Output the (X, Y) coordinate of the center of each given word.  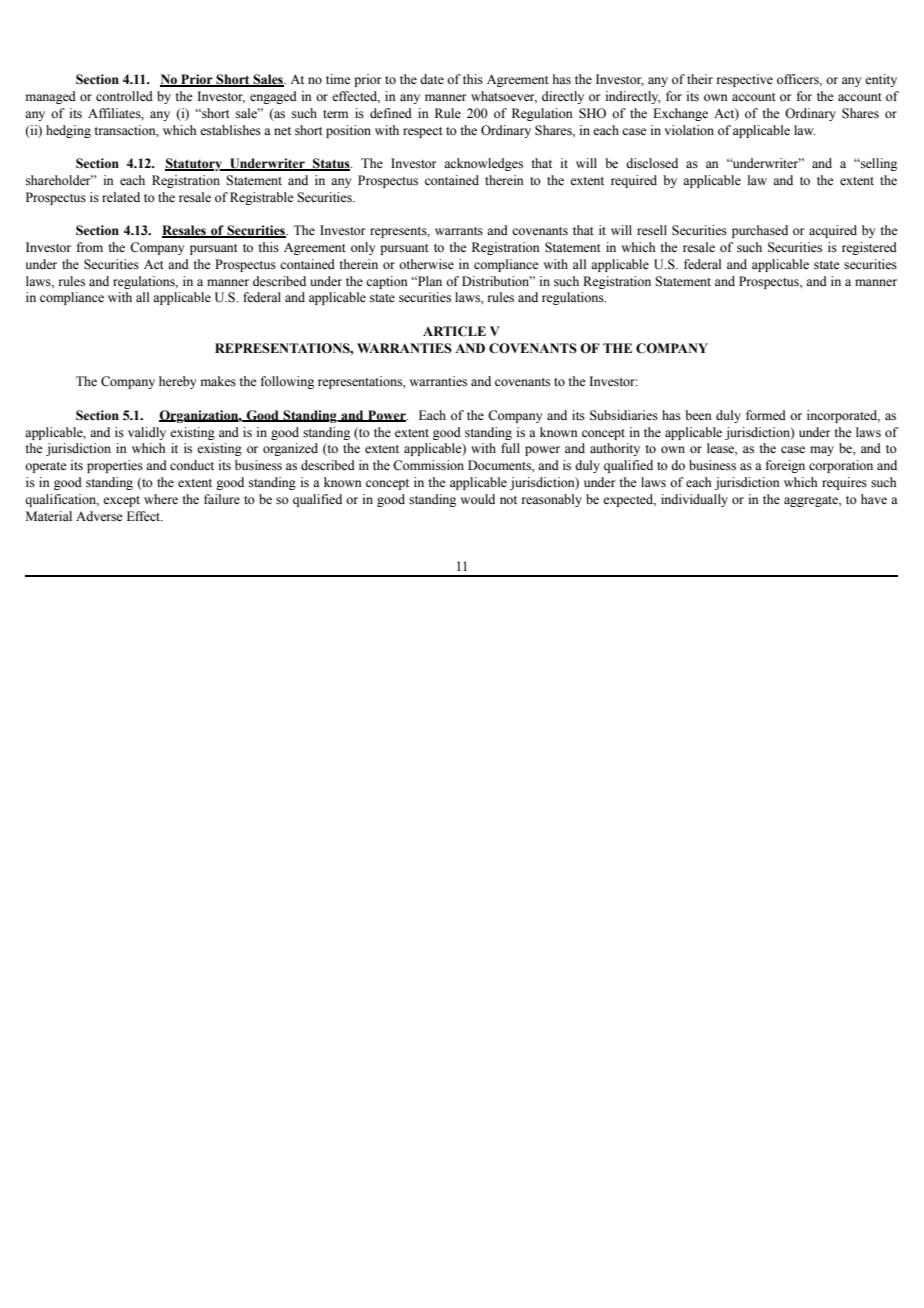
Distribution (497, 281)
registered (869, 248)
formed (766, 415)
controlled (124, 96)
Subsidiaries (624, 415)
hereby (177, 382)
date (432, 79)
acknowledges (483, 164)
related (121, 197)
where (161, 499)
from (90, 247)
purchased (760, 231)
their (700, 79)
